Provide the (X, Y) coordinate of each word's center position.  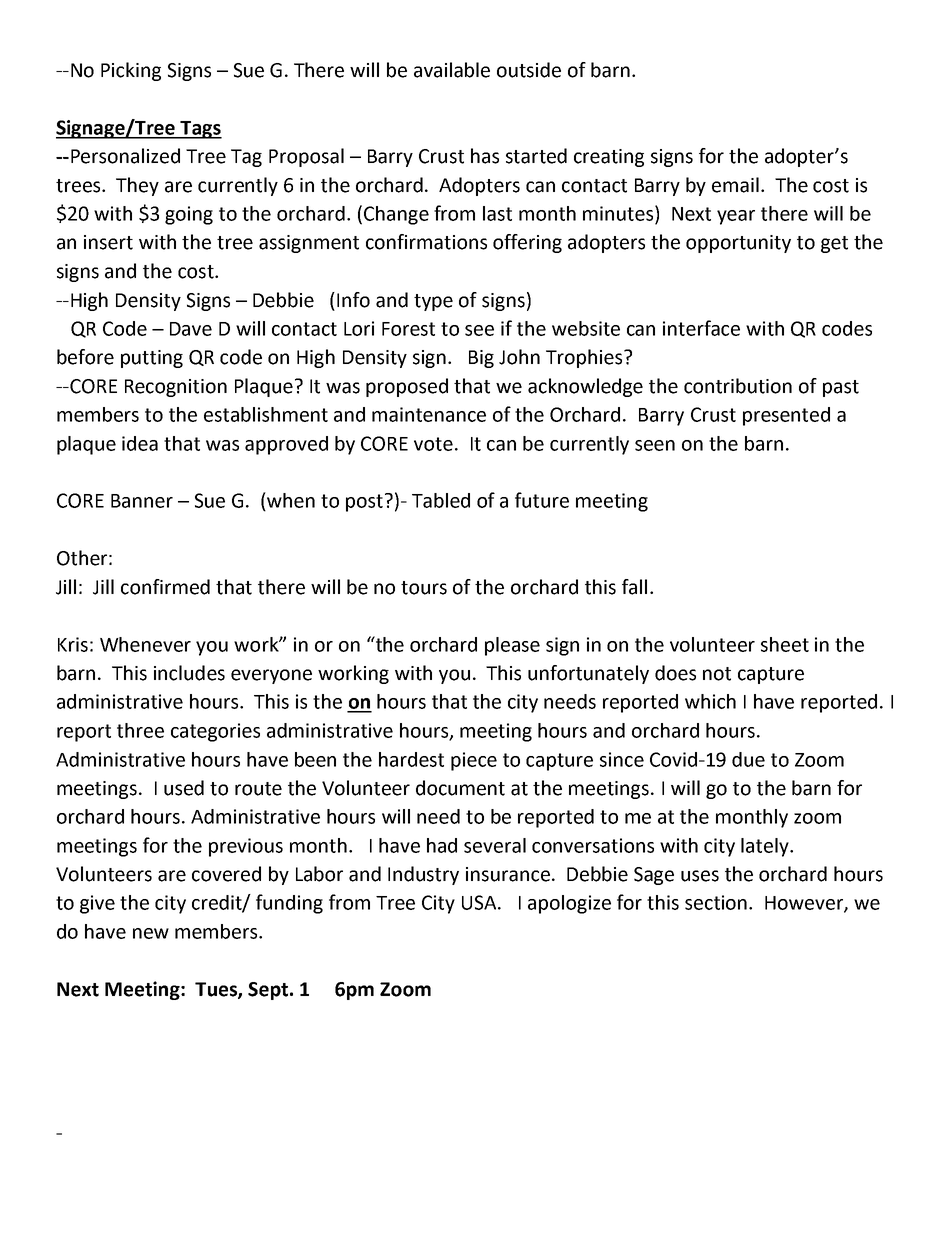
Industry (423, 875)
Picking (131, 71)
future (542, 500)
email (735, 185)
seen (655, 445)
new (151, 933)
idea (140, 443)
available (452, 70)
